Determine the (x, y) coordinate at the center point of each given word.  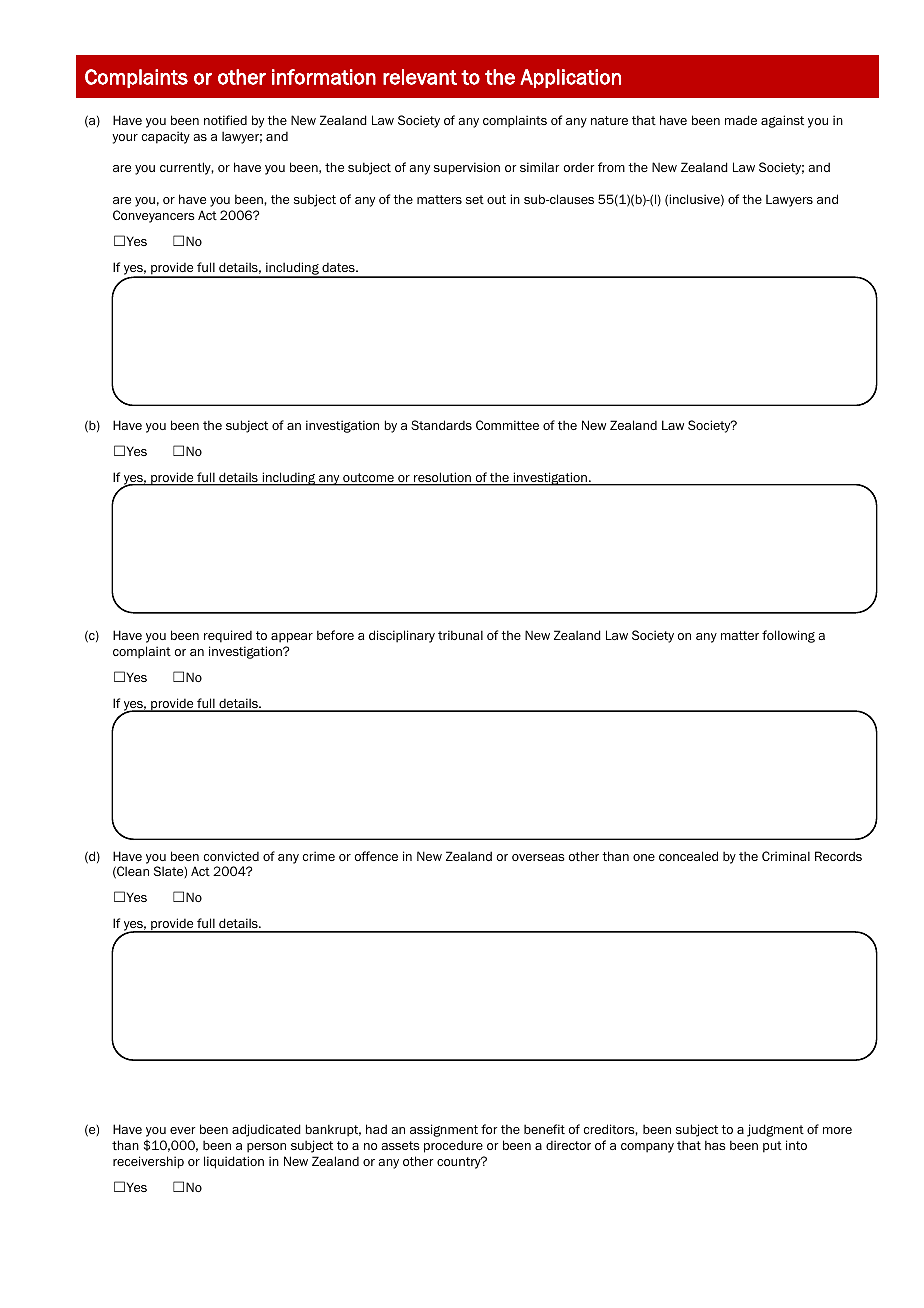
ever (182, 1130)
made (741, 120)
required (228, 636)
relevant (420, 77)
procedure (453, 1146)
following (788, 636)
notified (225, 120)
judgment (775, 1130)
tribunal (460, 635)
